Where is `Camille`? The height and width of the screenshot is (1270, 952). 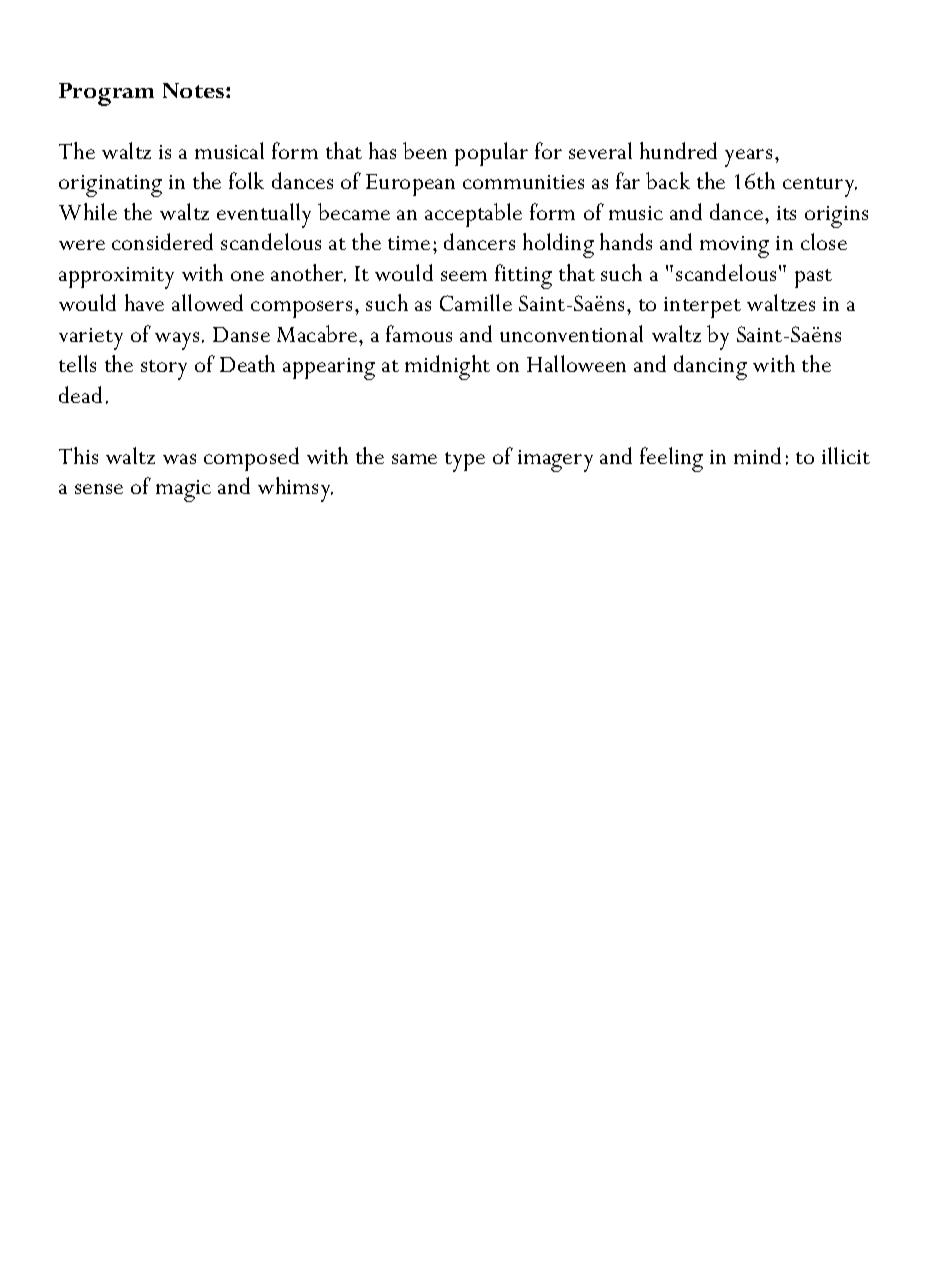 Camille is located at coordinates (476, 302).
